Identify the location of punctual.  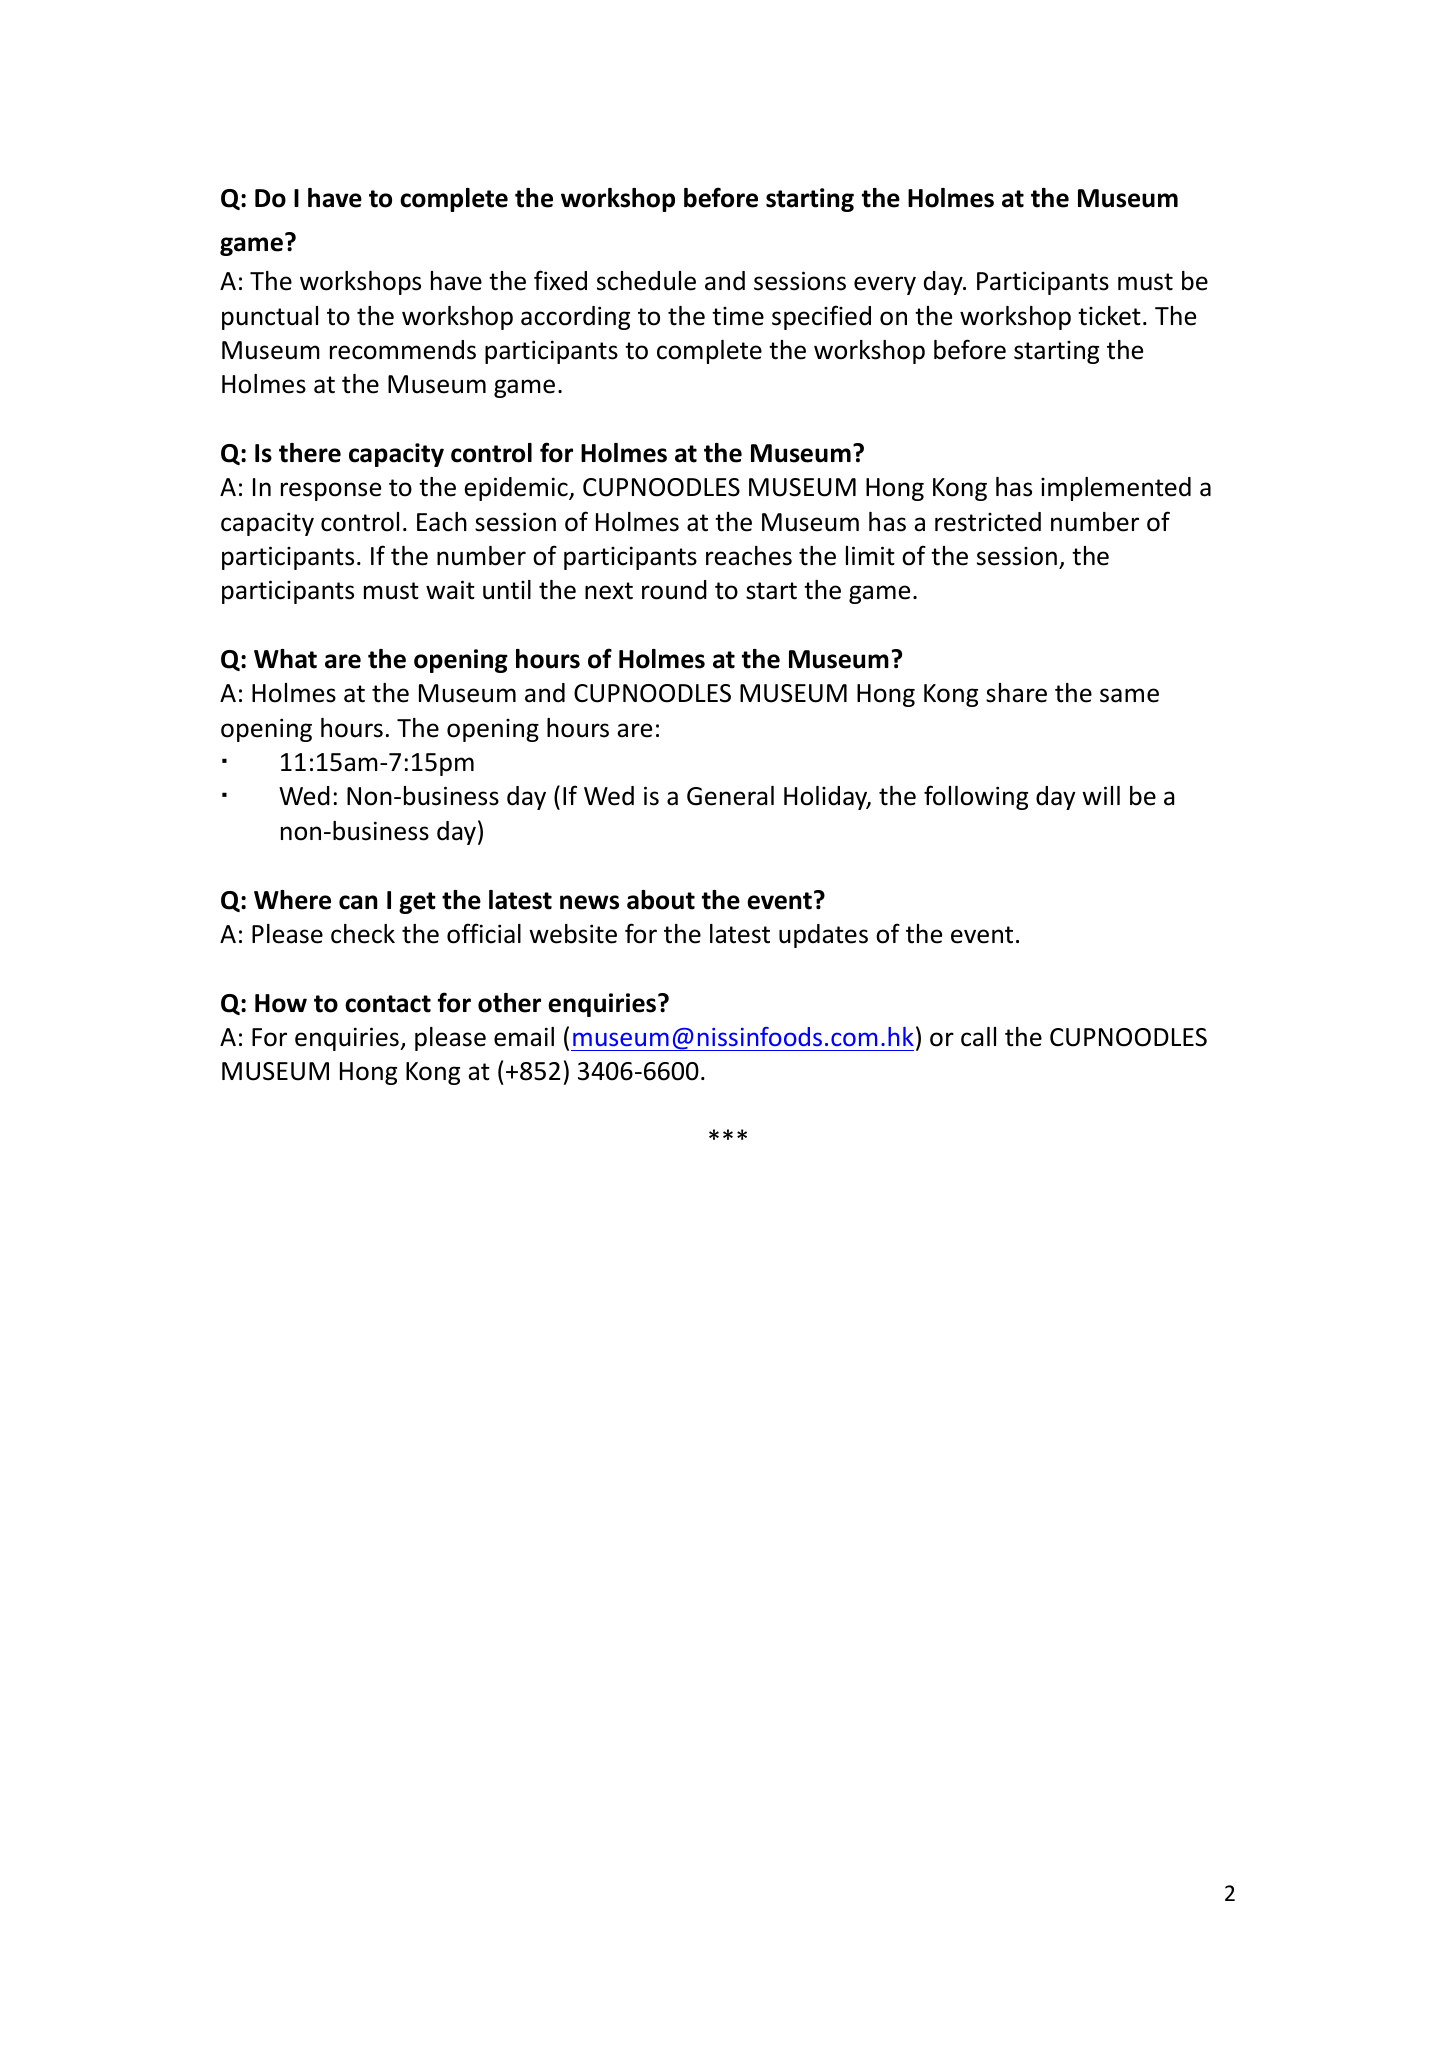
(270, 318).
